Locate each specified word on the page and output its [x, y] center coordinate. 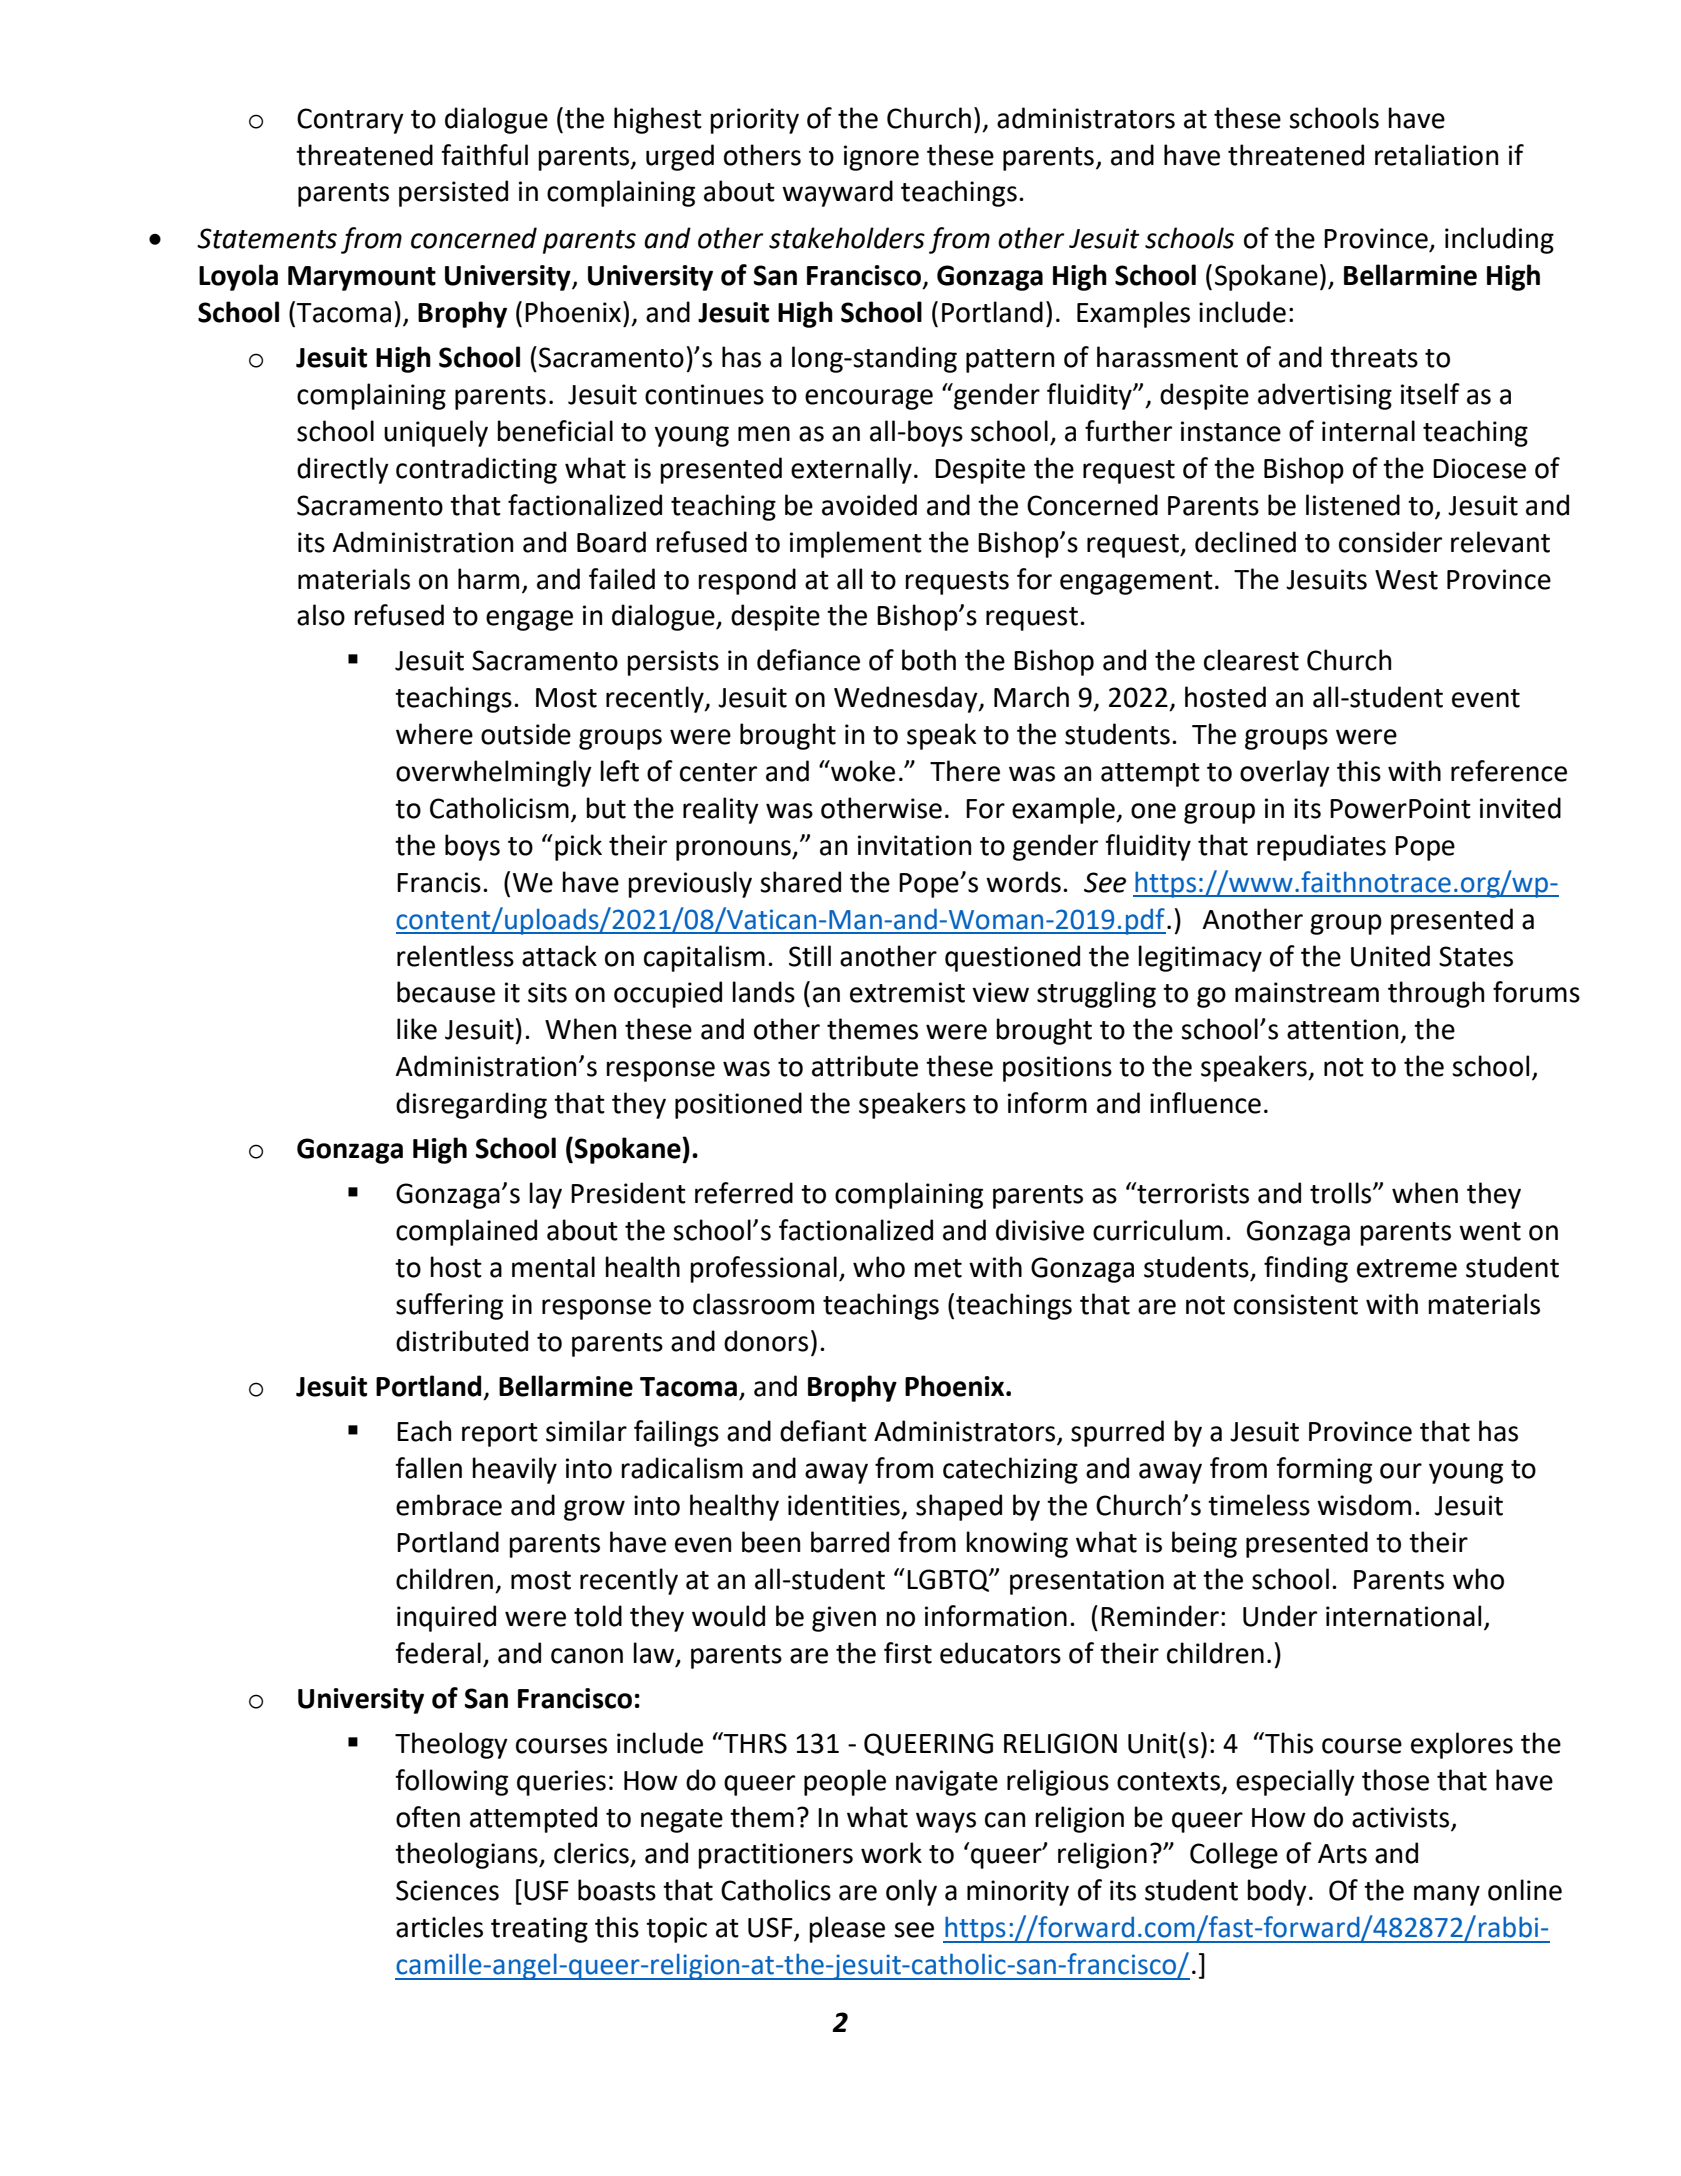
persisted [453, 193]
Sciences [447, 1890]
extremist [907, 992]
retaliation [1436, 155]
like [417, 1029]
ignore [881, 158]
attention [1342, 1029]
